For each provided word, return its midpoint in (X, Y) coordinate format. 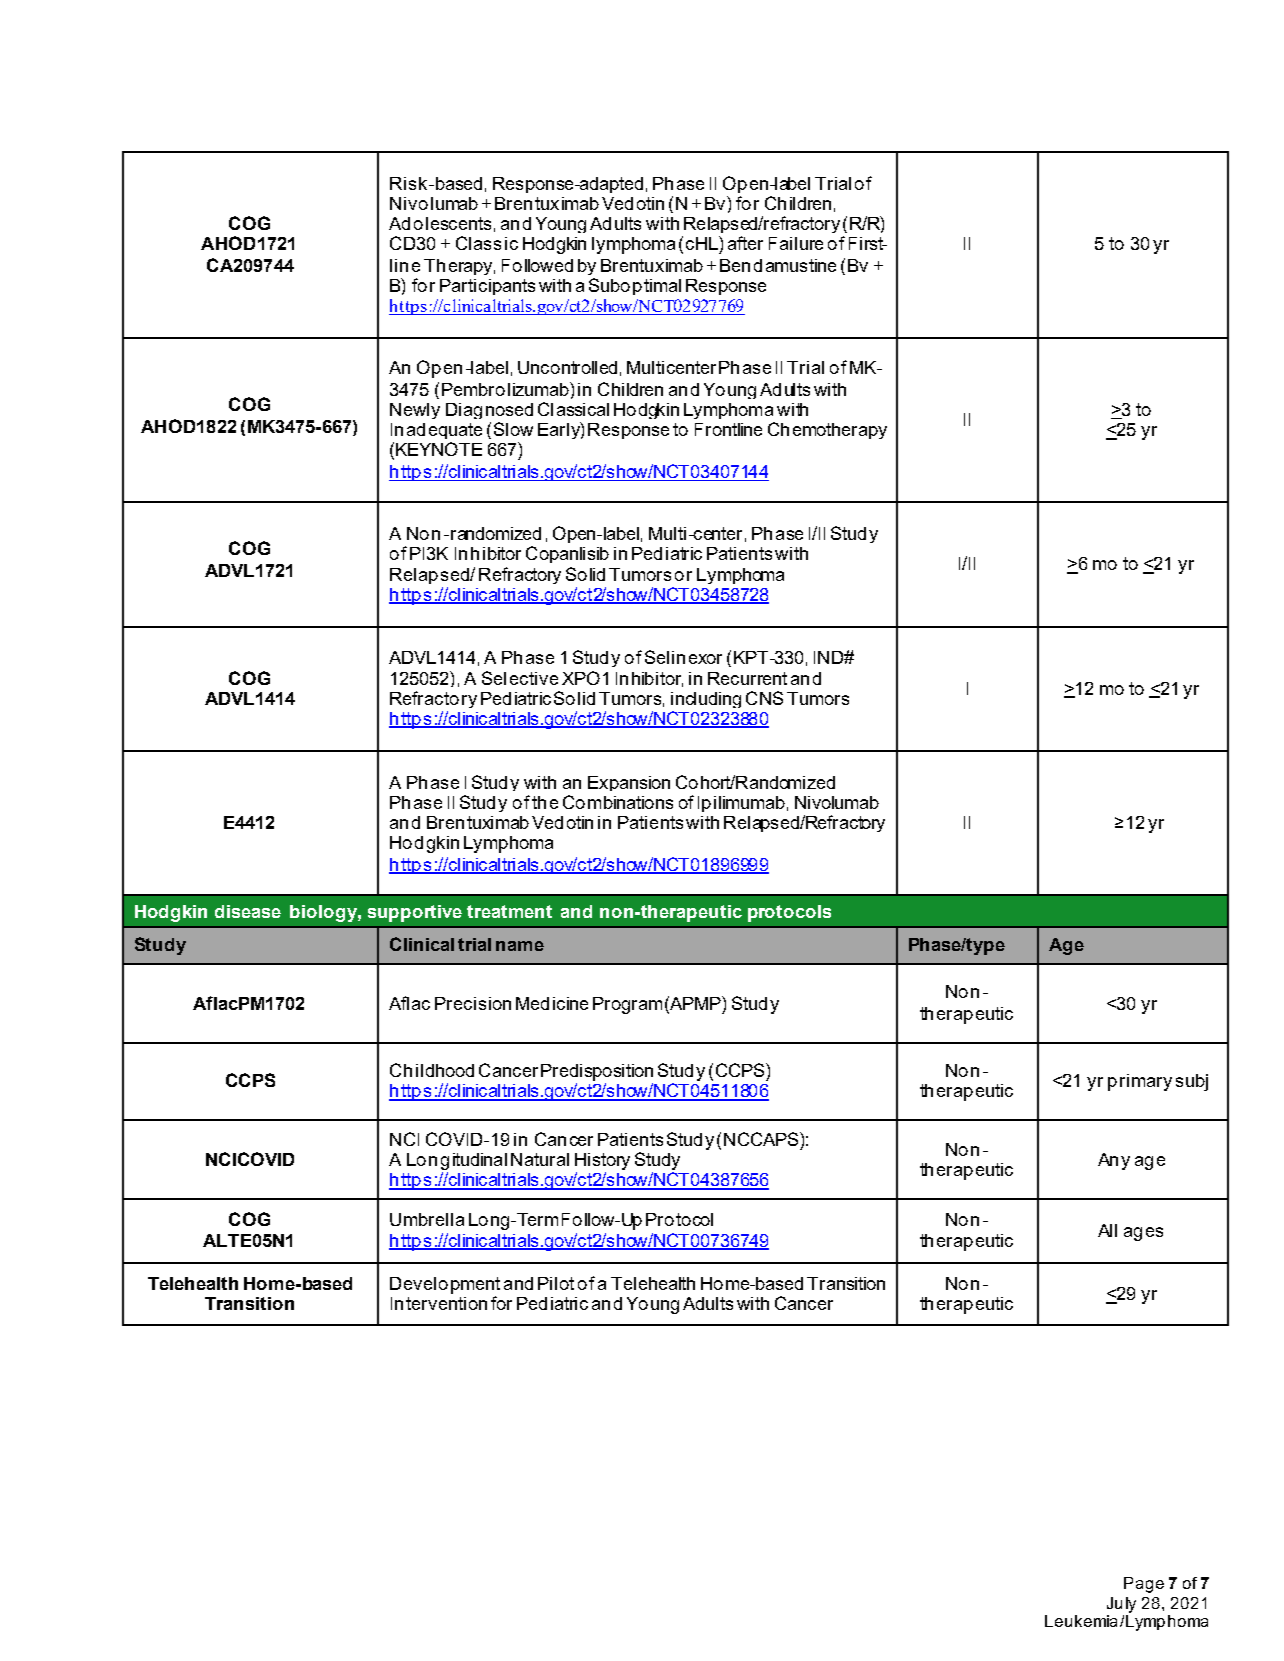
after (745, 243)
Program (627, 1005)
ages (1143, 1234)
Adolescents (440, 223)
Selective (520, 678)
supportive (415, 913)
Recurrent (747, 678)
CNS (764, 698)
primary (1140, 1082)
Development (445, 1285)
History (602, 1161)
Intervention (439, 1303)
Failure (796, 243)
